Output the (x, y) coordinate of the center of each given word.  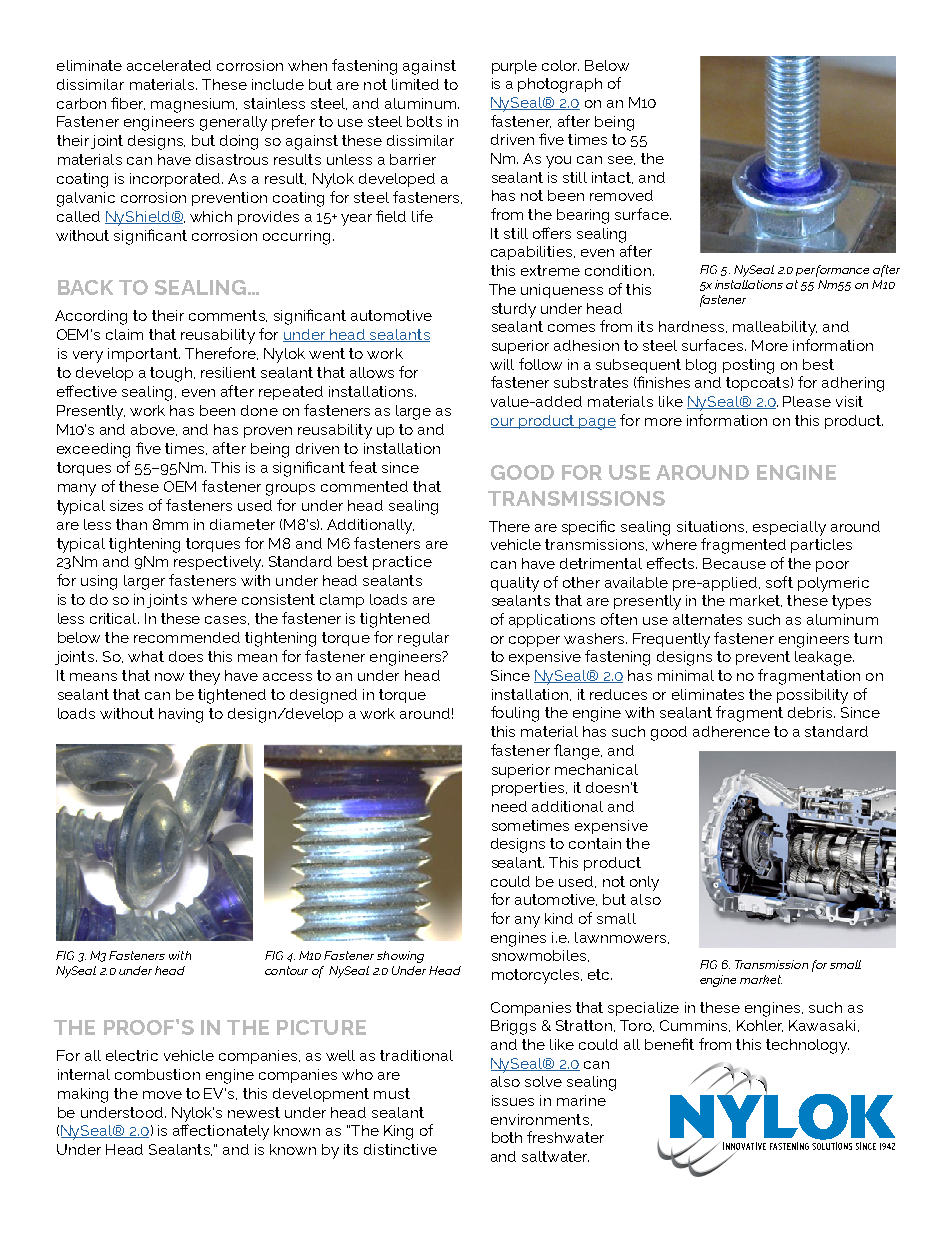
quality (515, 584)
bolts (424, 121)
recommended (187, 637)
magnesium (194, 105)
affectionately (221, 1132)
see (621, 160)
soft (779, 582)
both (507, 1137)
